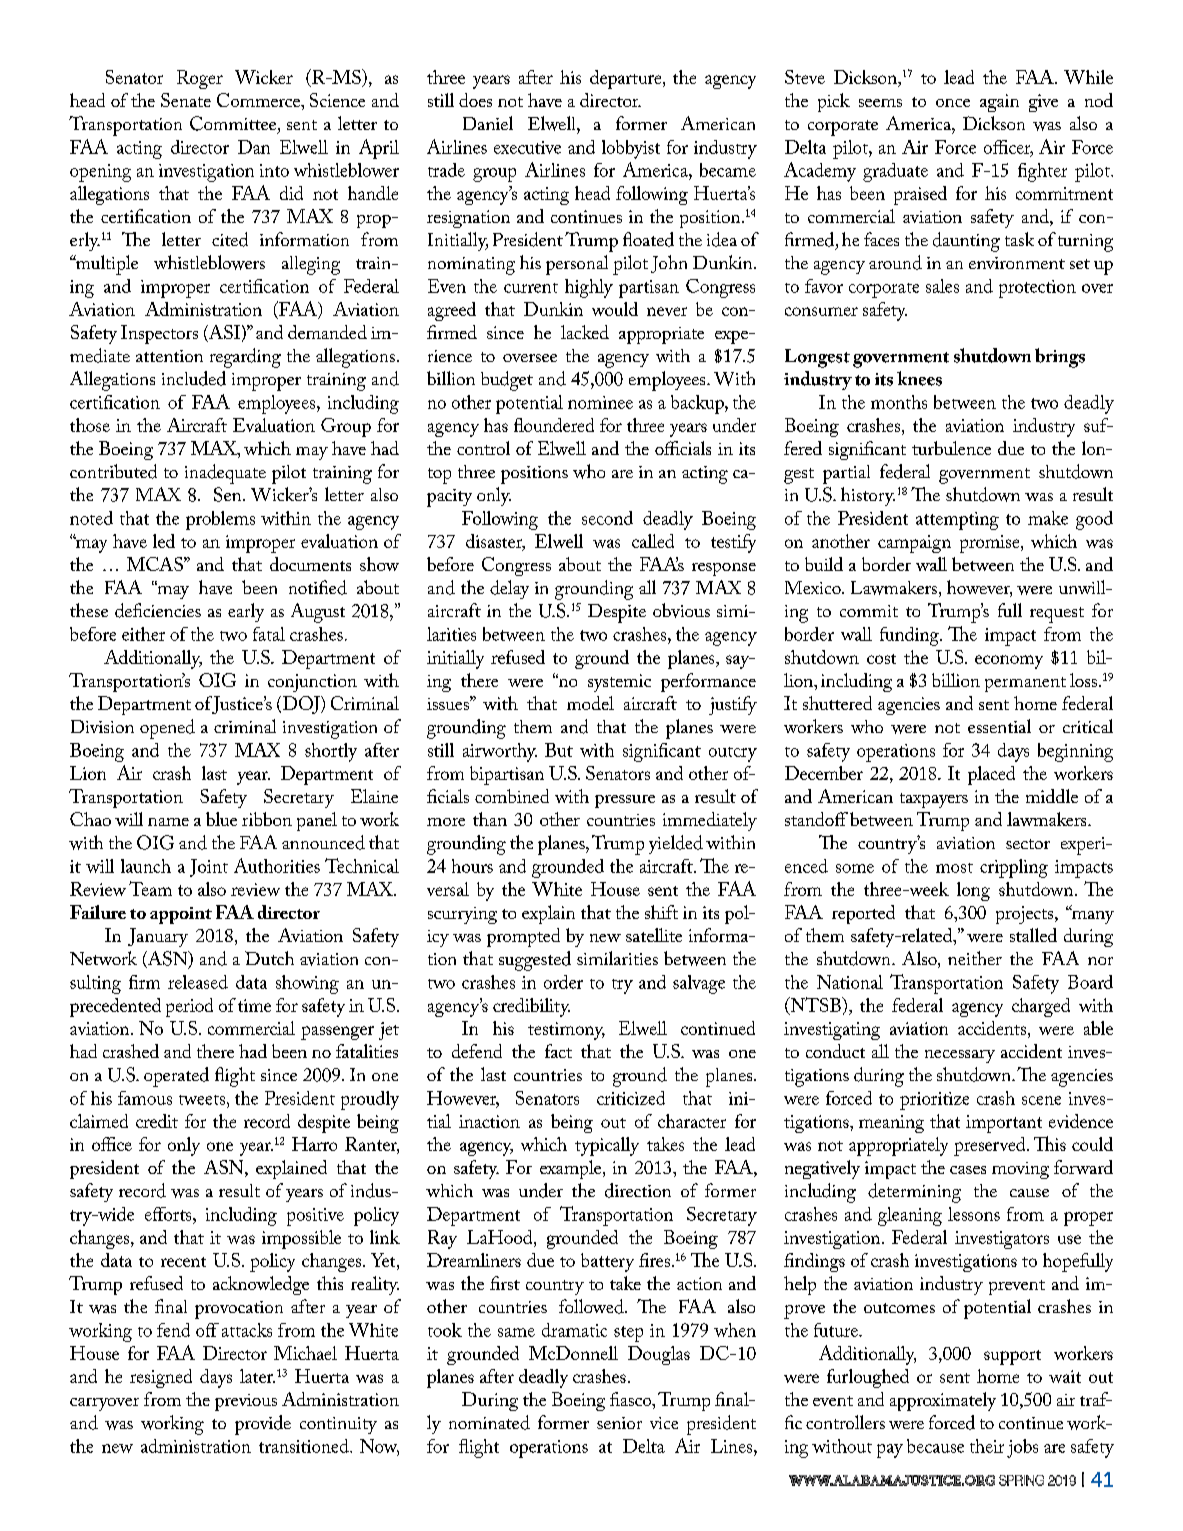 This document has width=1183, height=1531. What do you see at coordinates (186, 100) in the document?
I see `Senate` at bounding box center [186, 100].
